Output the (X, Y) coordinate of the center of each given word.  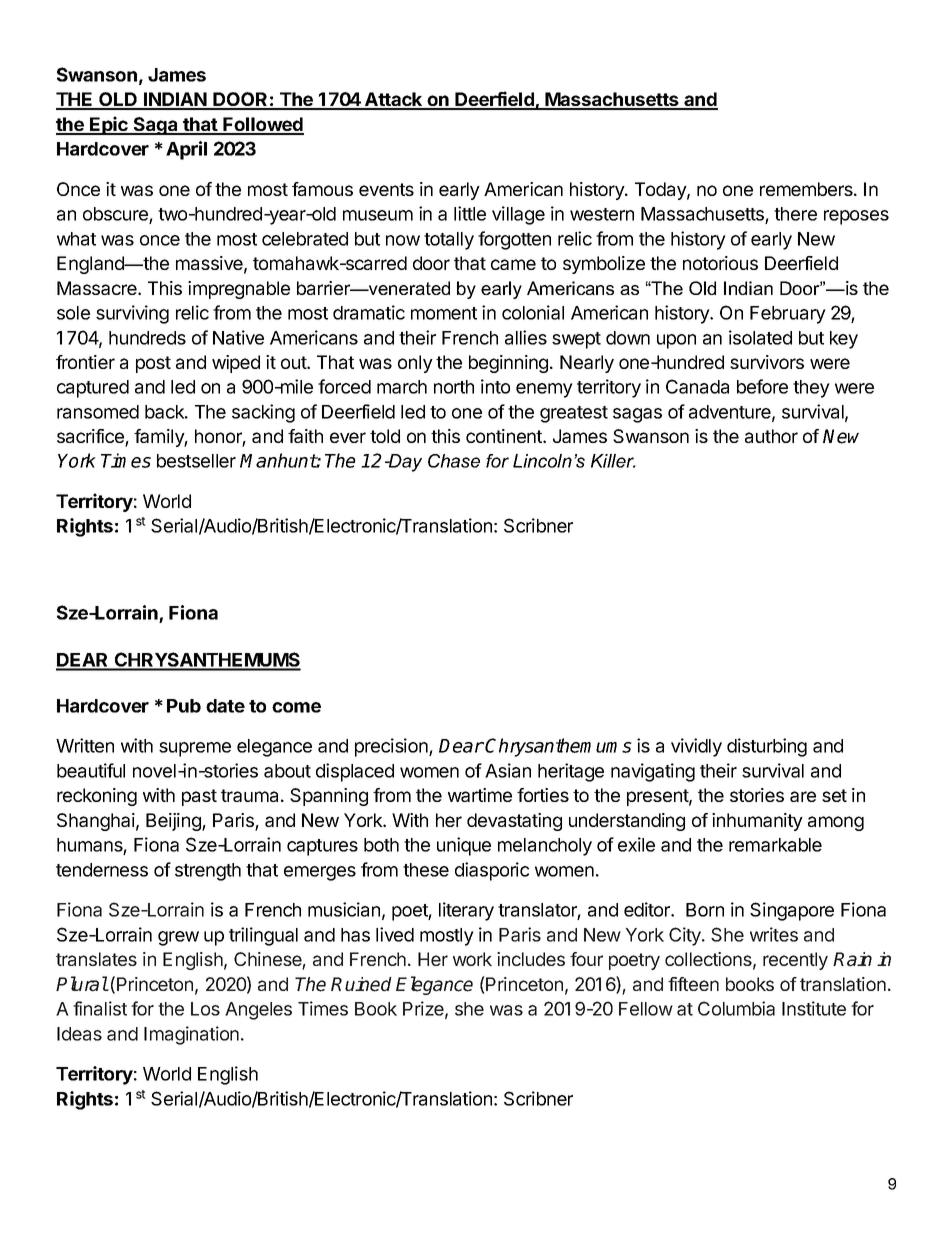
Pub (184, 706)
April (186, 150)
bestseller (196, 461)
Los (205, 1009)
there (795, 214)
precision (392, 747)
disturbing (767, 747)
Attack (394, 100)
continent (505, 436)
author (771, 436)
